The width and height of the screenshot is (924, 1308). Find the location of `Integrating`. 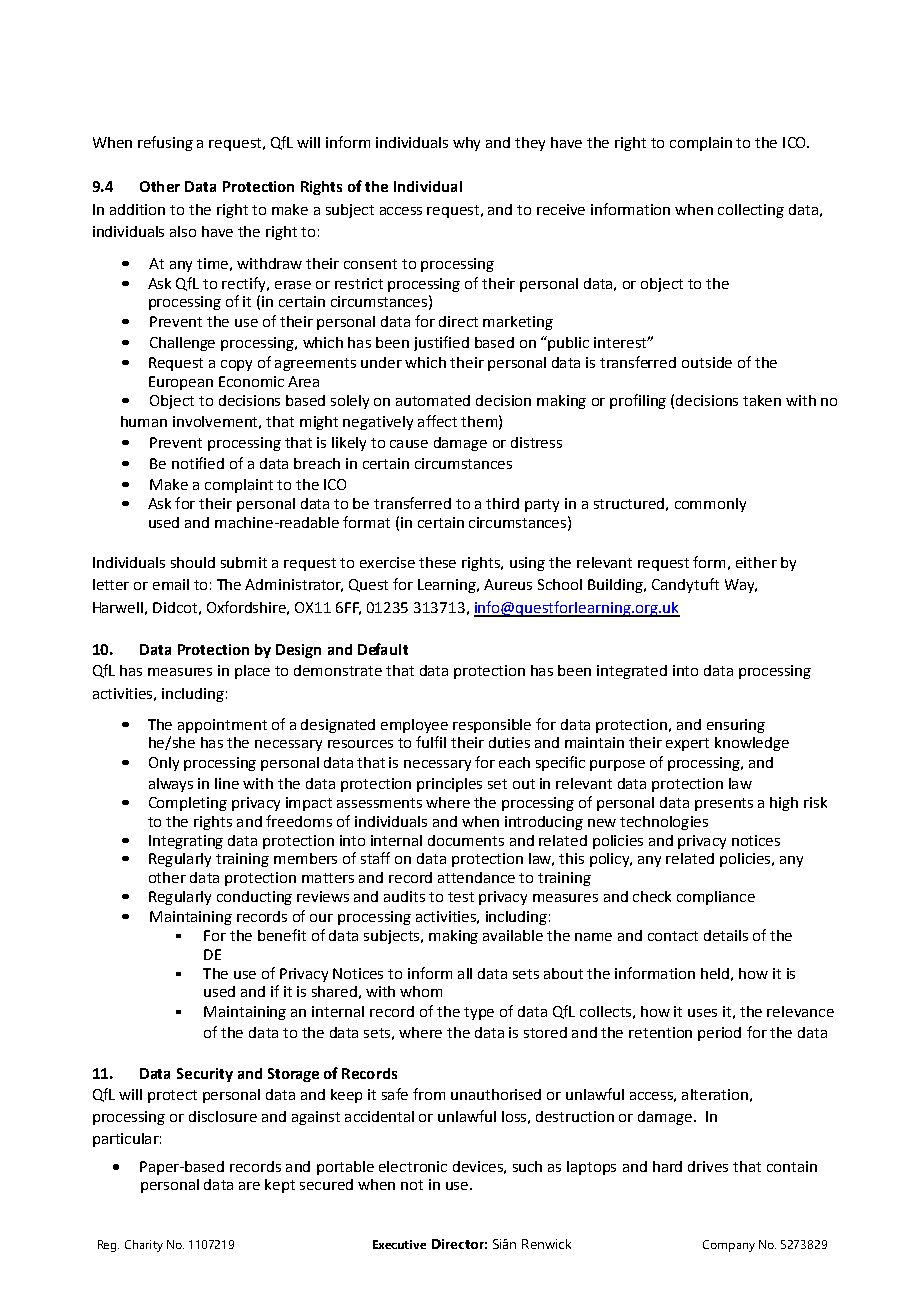

Integrating is located at coordinates (186, 842).
